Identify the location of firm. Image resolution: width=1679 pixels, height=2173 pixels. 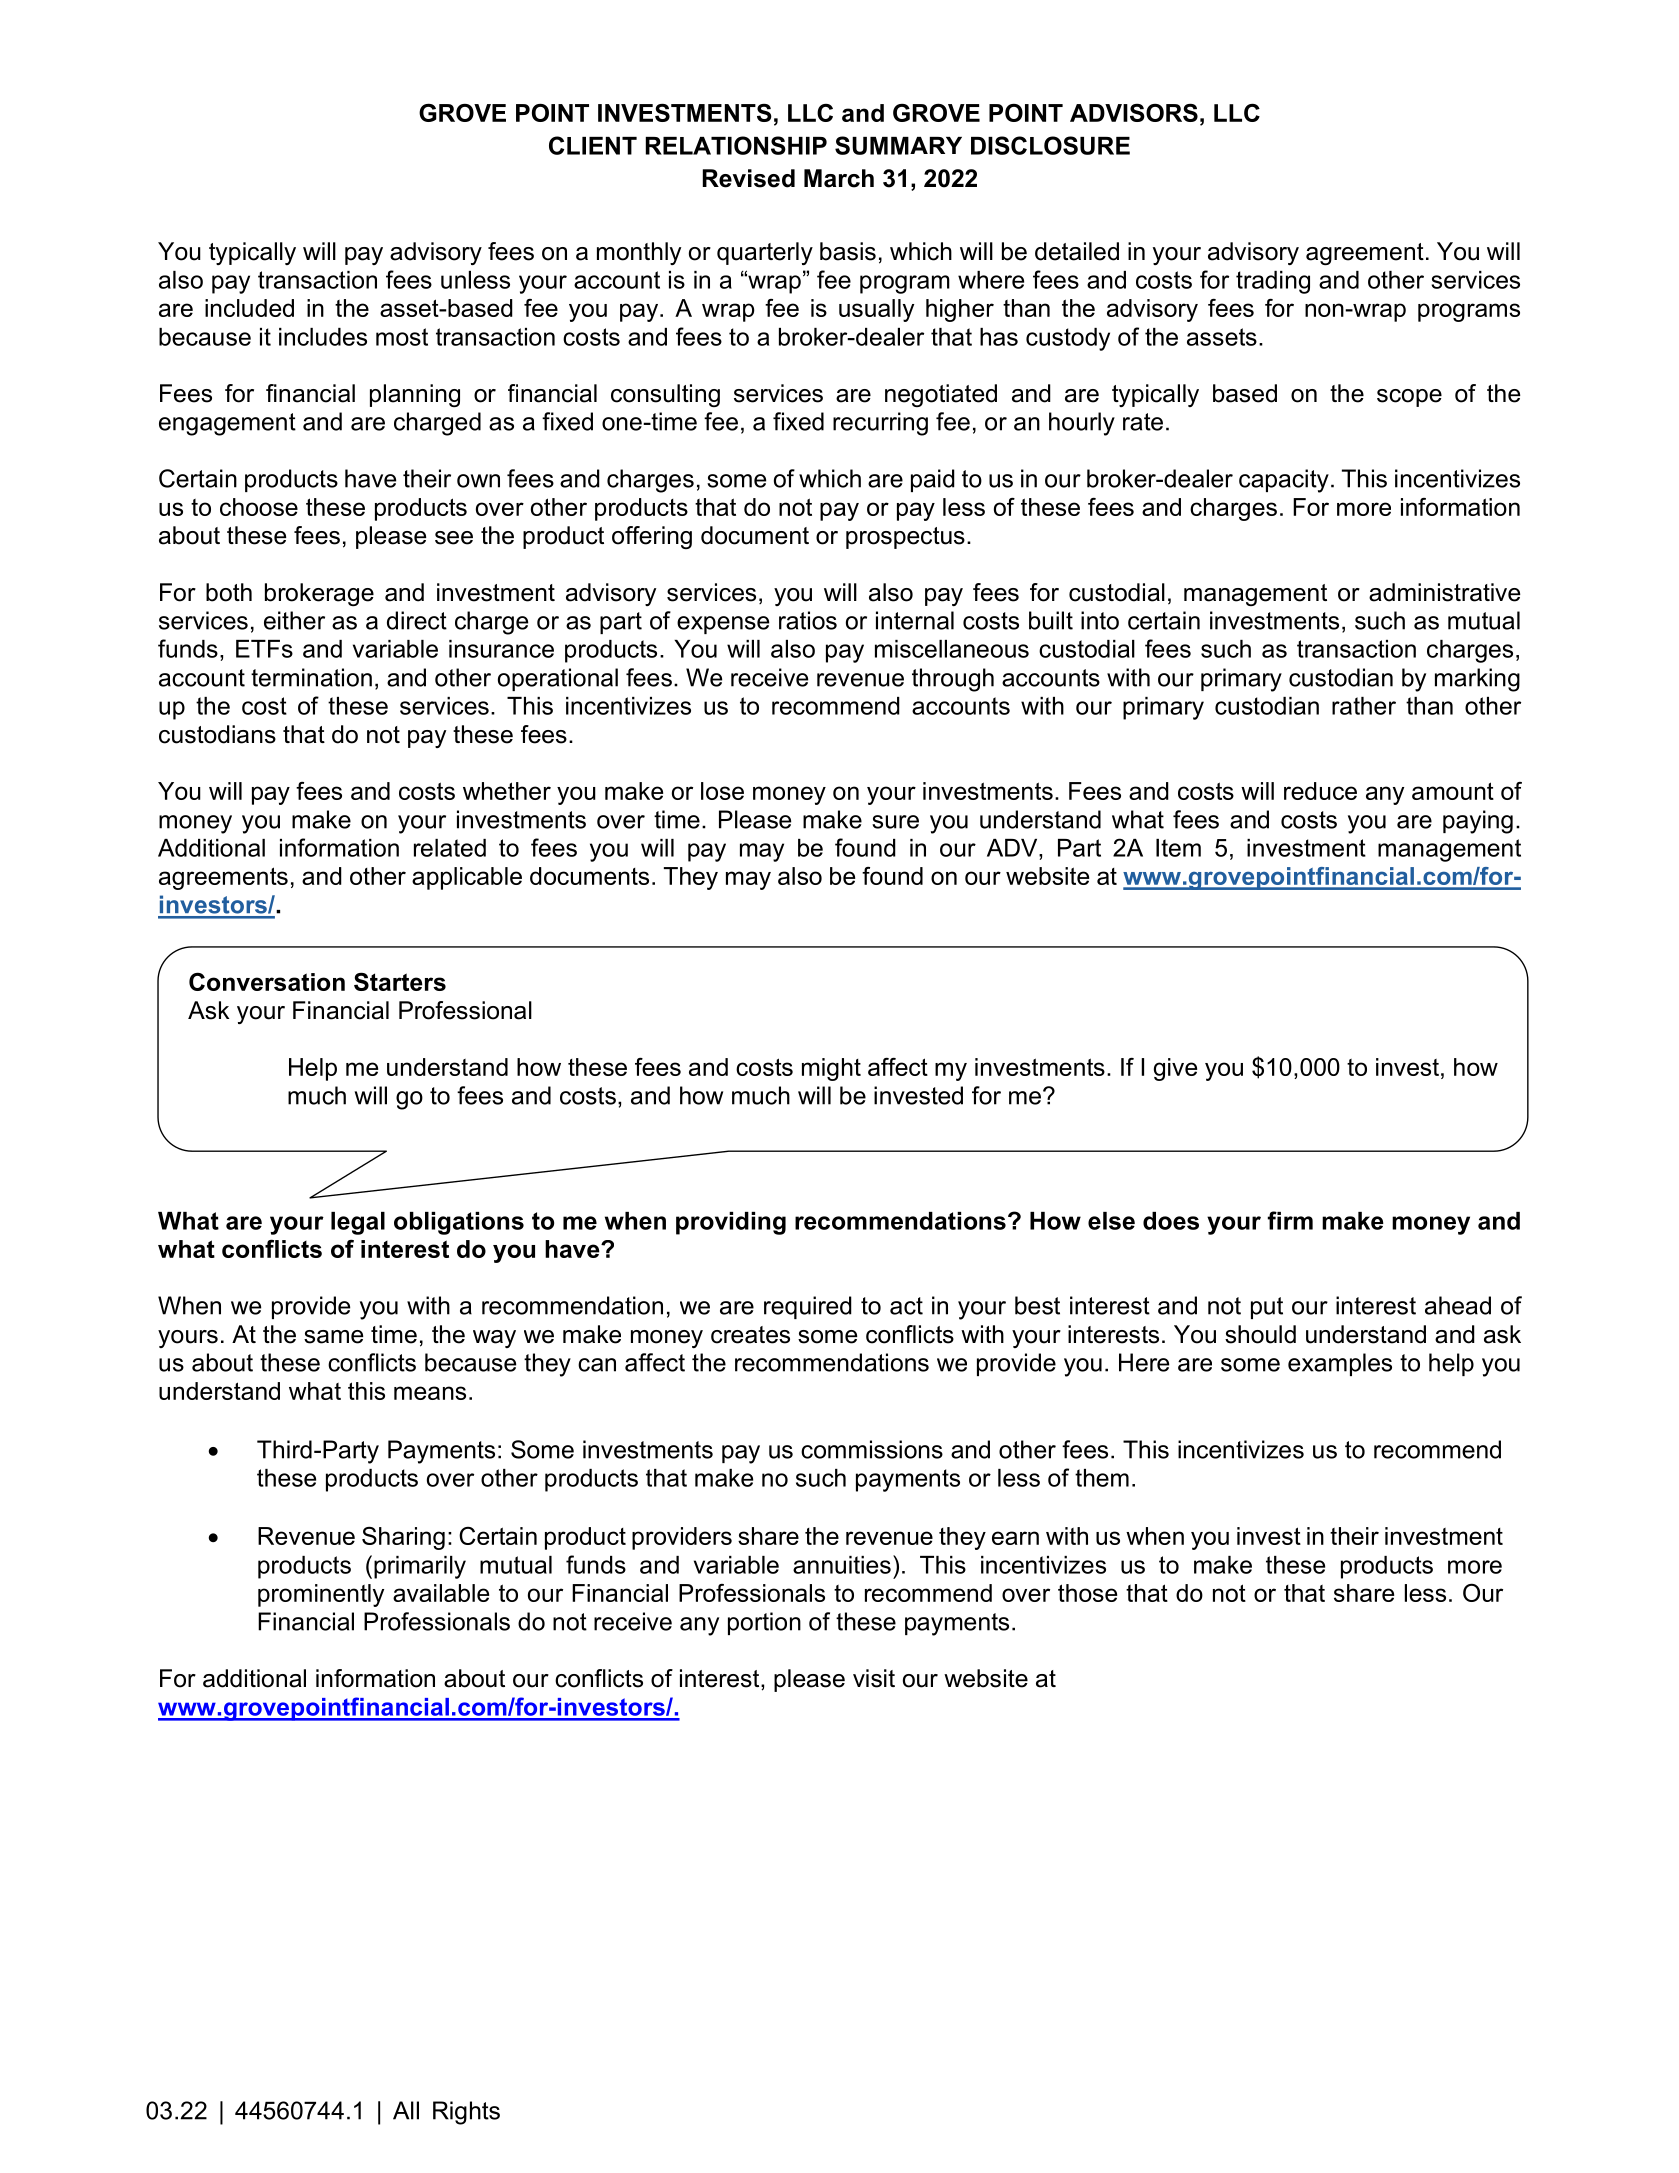
(1290, 1220).
